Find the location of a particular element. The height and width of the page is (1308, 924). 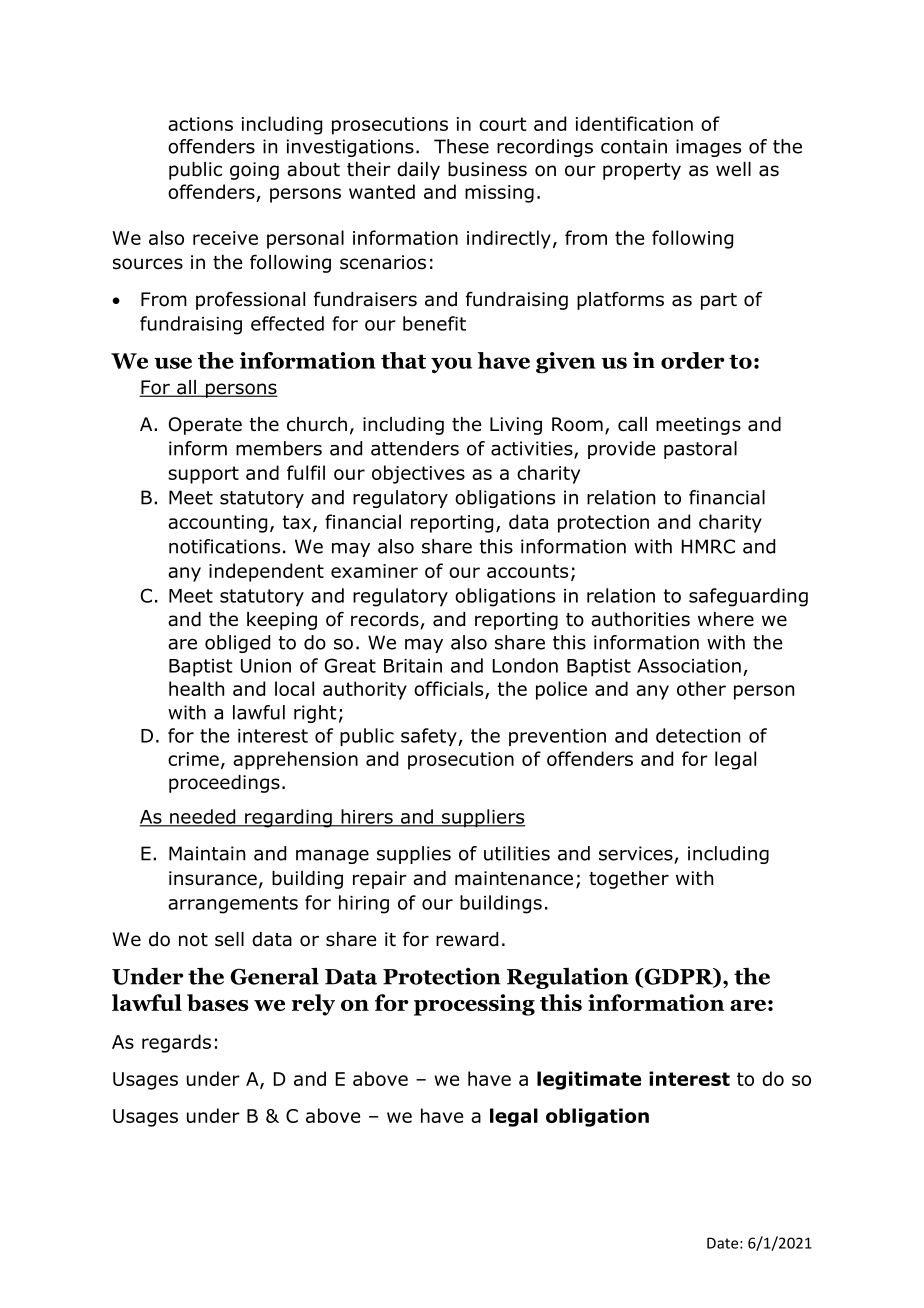

actions is located at coordinates (200, 124).
